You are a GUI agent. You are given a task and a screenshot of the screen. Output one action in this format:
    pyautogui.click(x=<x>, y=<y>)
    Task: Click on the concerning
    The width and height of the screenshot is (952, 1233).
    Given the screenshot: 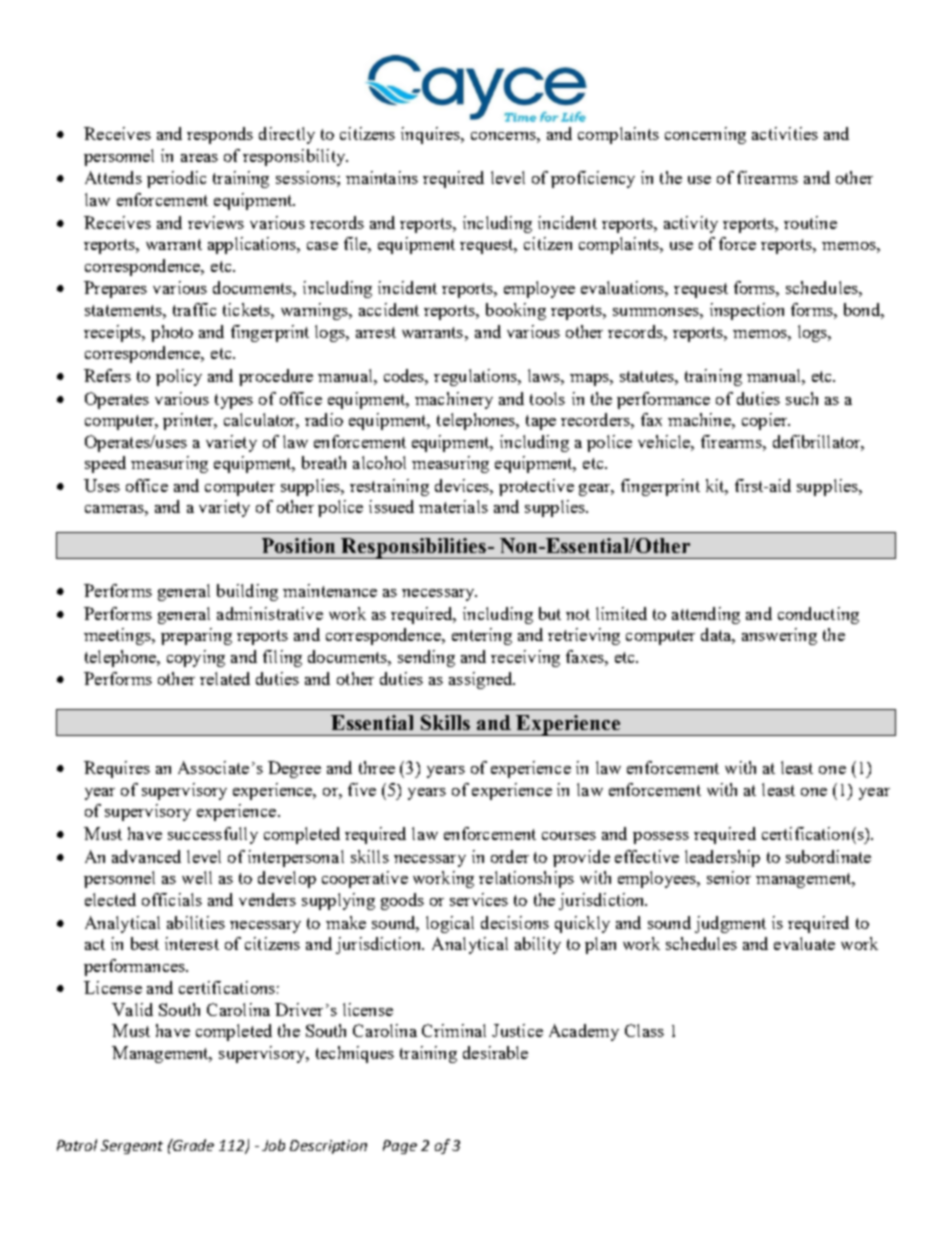 What is the action you would take?
    pyautogui.click(x=705, y=135)
